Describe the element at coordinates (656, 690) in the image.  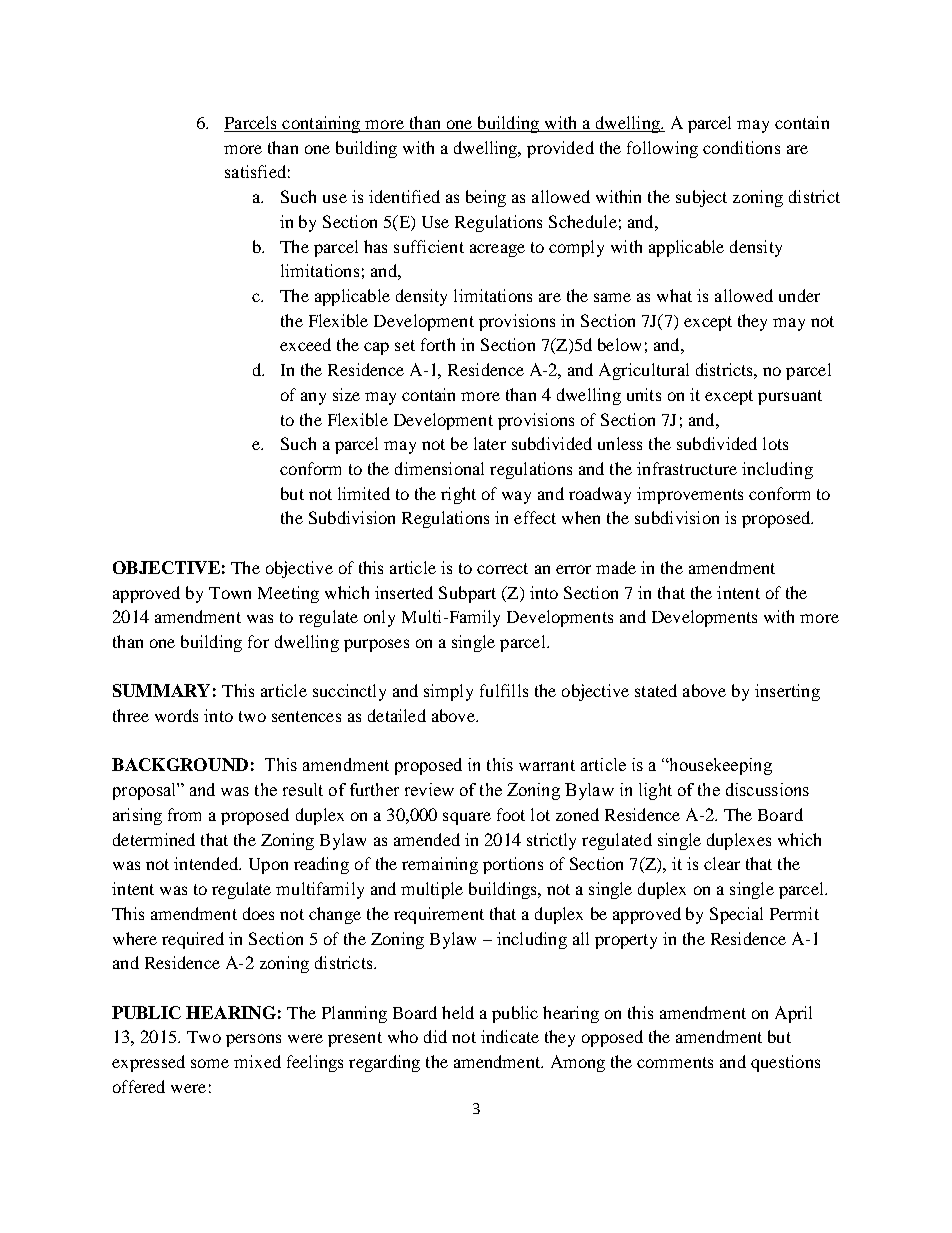
I see `stated` at that location.
